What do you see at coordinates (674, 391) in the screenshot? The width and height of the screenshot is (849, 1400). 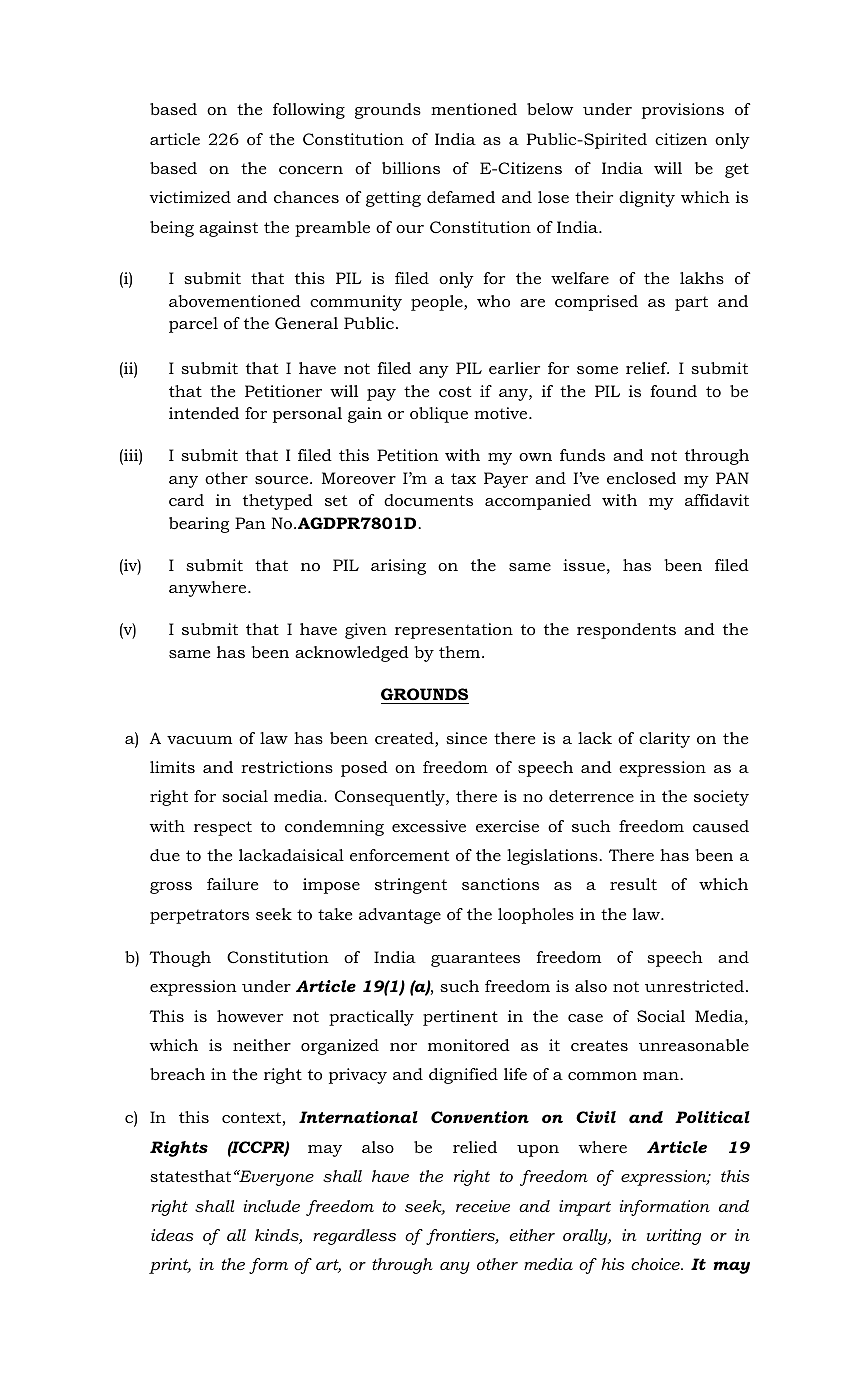 I see `found` at bounding box center [674, 391].
